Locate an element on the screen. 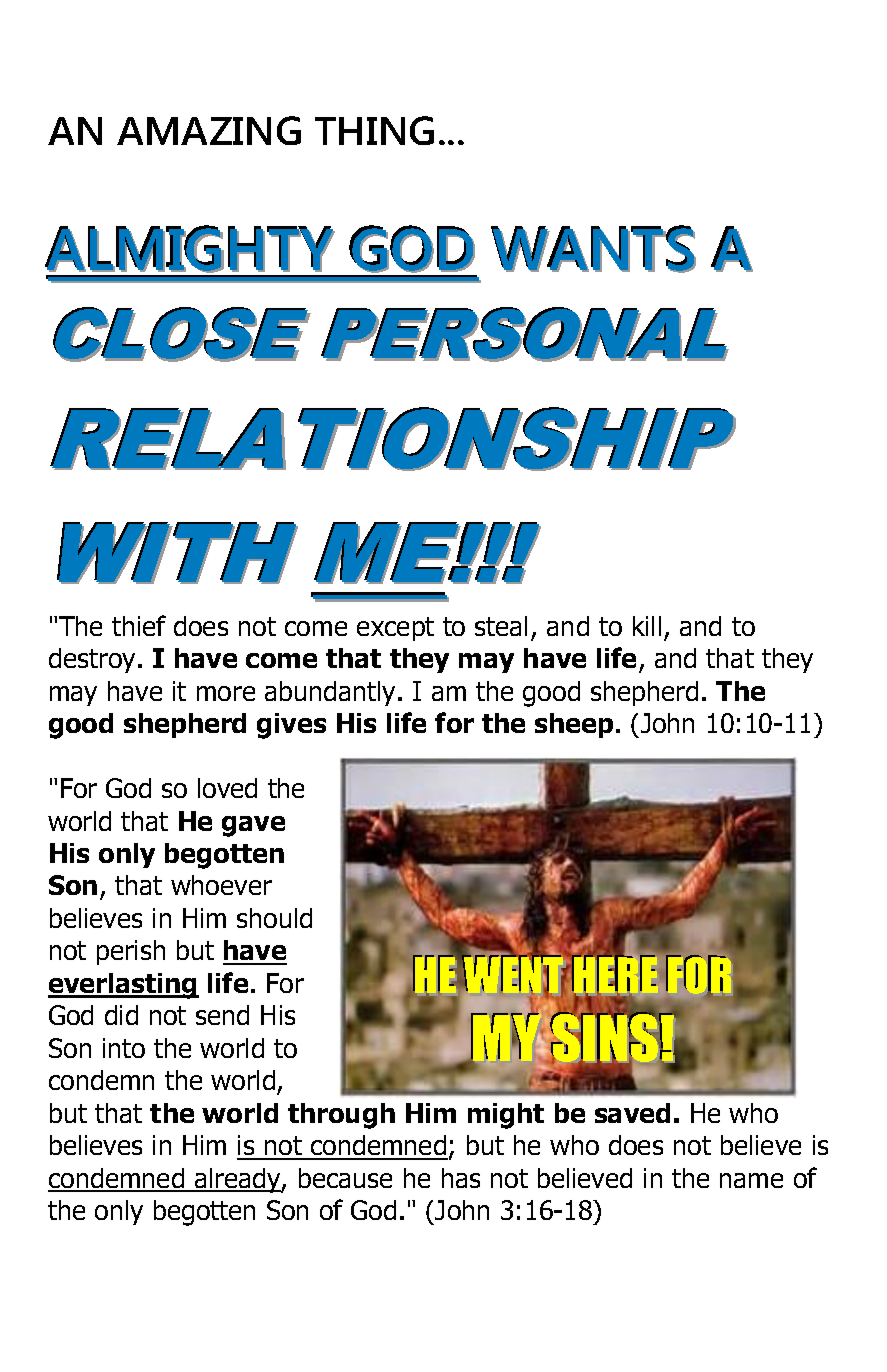 The height and width of the screenshot is (1372, 887). sheep is located at coordinates (574, 725).
